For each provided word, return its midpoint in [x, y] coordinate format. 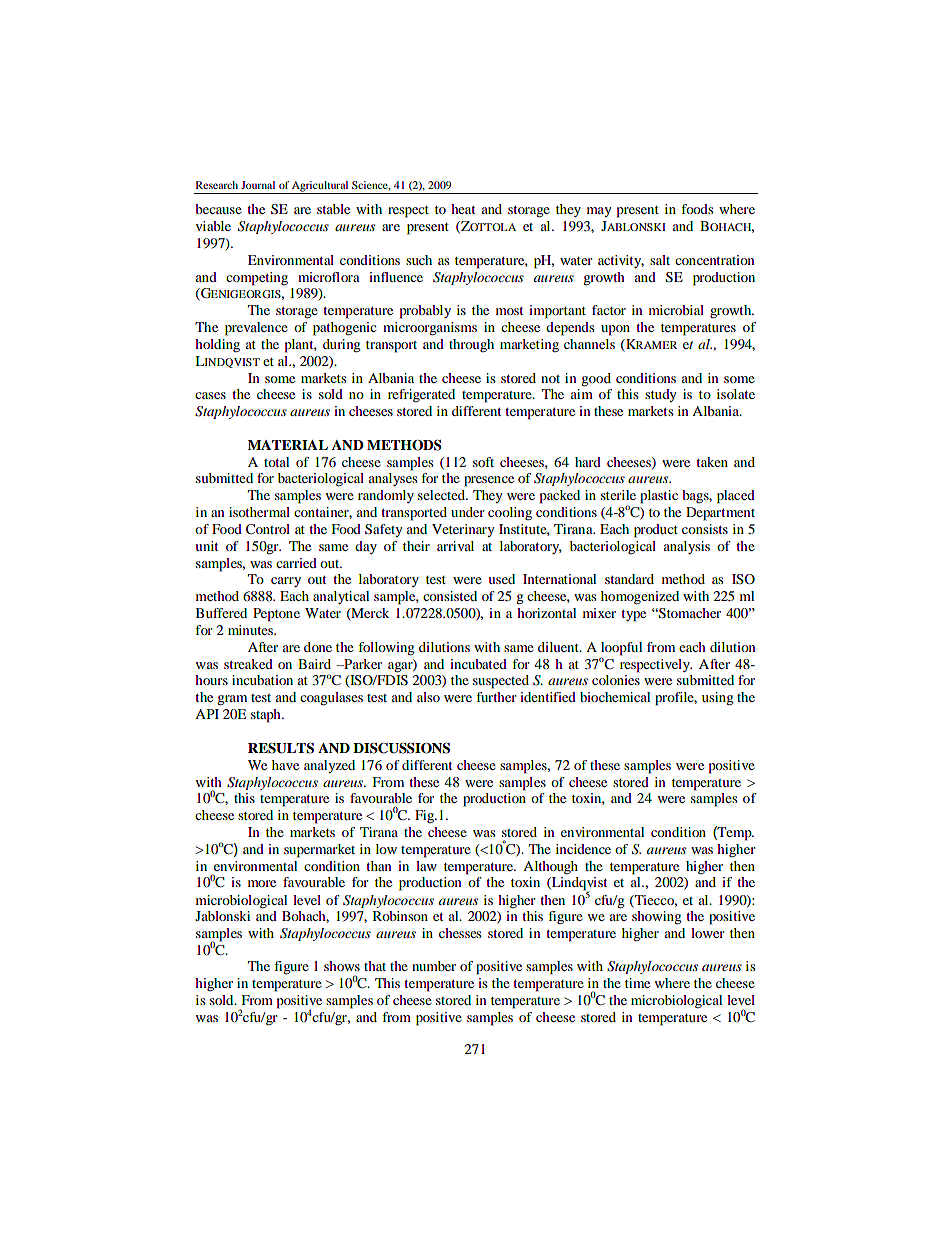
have [285, 765]
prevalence [256, 329]
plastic [659, 497]
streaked [248, 664]
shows [342, 966]
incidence [583, 849]
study [660, 395]
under [467, 512]
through [471, 345]
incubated [478, 664]
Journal [258, 185]
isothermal [259, 512]
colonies [616, 680]
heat [463, 209]
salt [660, 260]
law [426, 866]
